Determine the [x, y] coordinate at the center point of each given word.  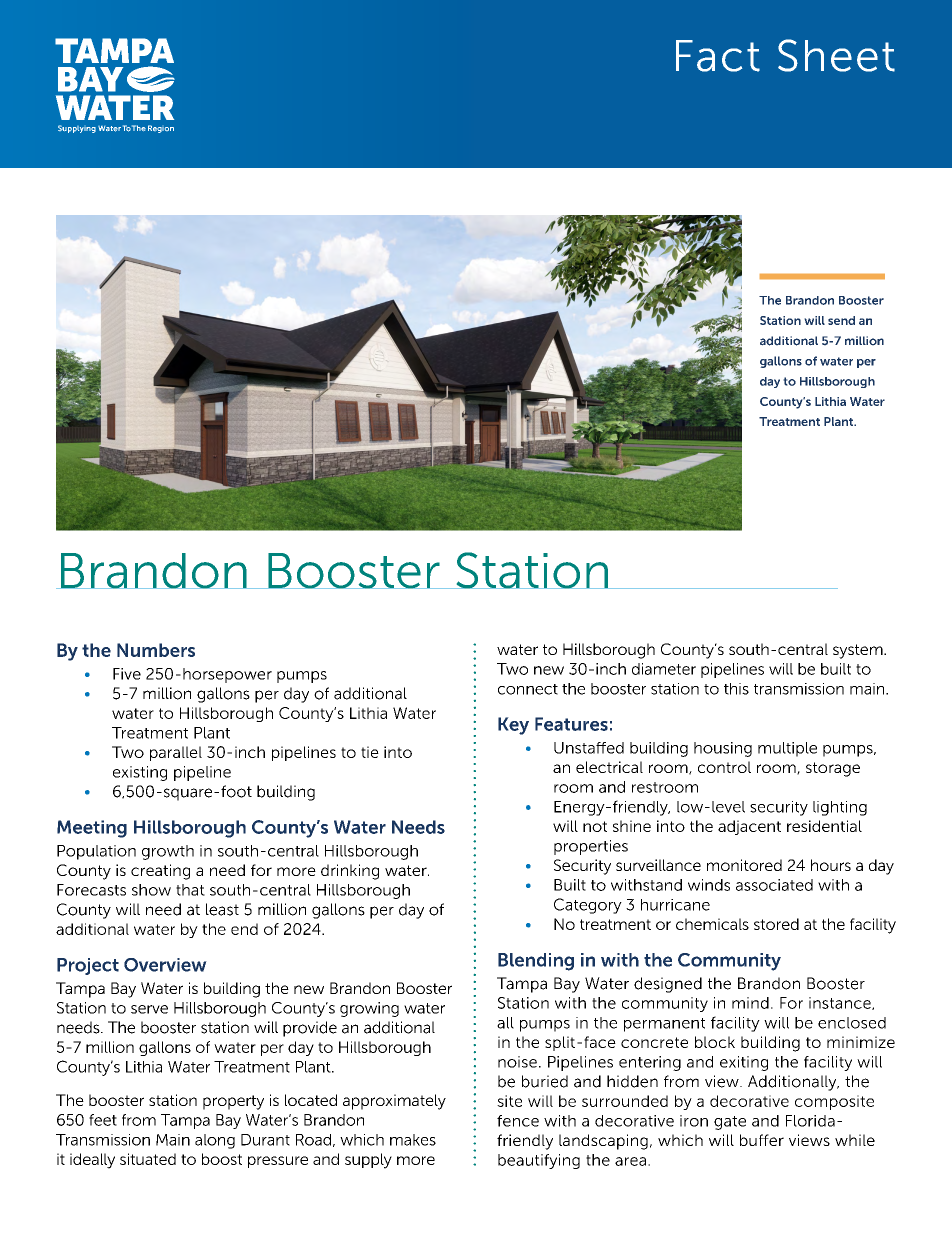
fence [518, 1121]
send [841, 320]
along [215, 1141]
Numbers [156, 650]
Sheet [836, 55]
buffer [762, 1140]
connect [528, 689]
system [859, 651]
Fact [718, 56]
